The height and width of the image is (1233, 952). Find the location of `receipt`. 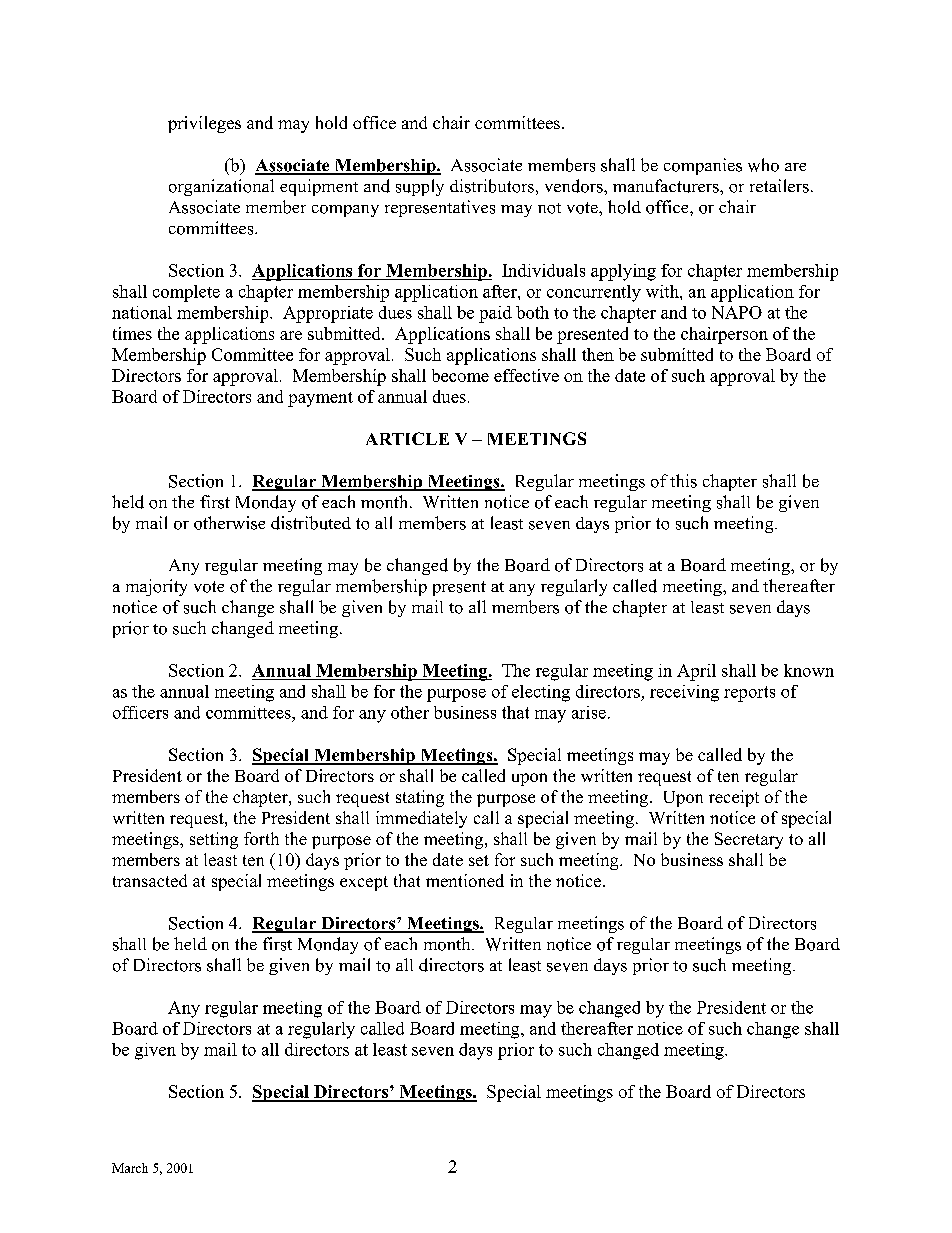

receipt is located at coordinates (734, 798).
